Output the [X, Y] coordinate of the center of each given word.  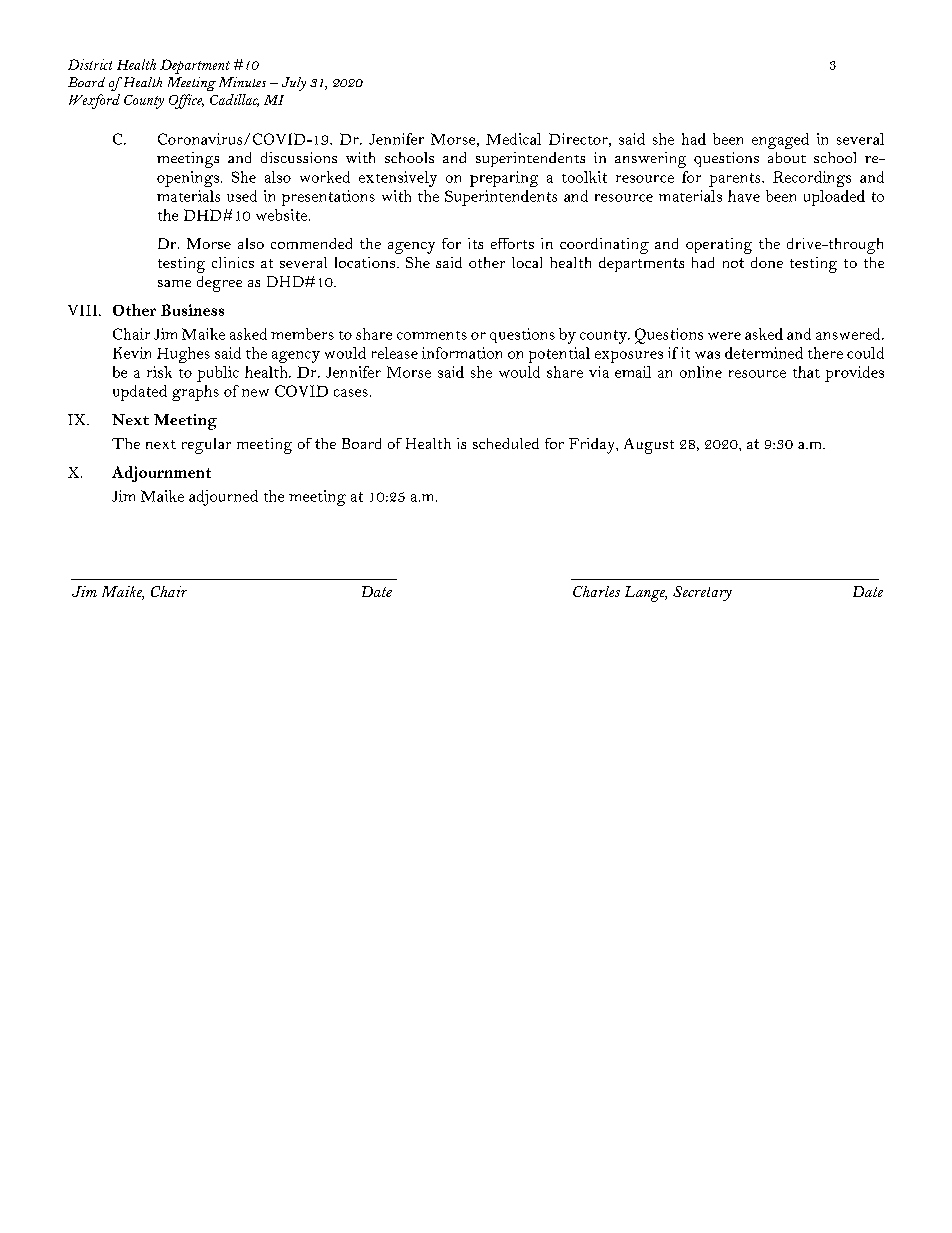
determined [764, 353]
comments [432, 335]
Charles [596, 591]
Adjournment [161, 474]
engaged [780, 141]
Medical [513, 139]
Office [186, 101]
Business [192, 310]
